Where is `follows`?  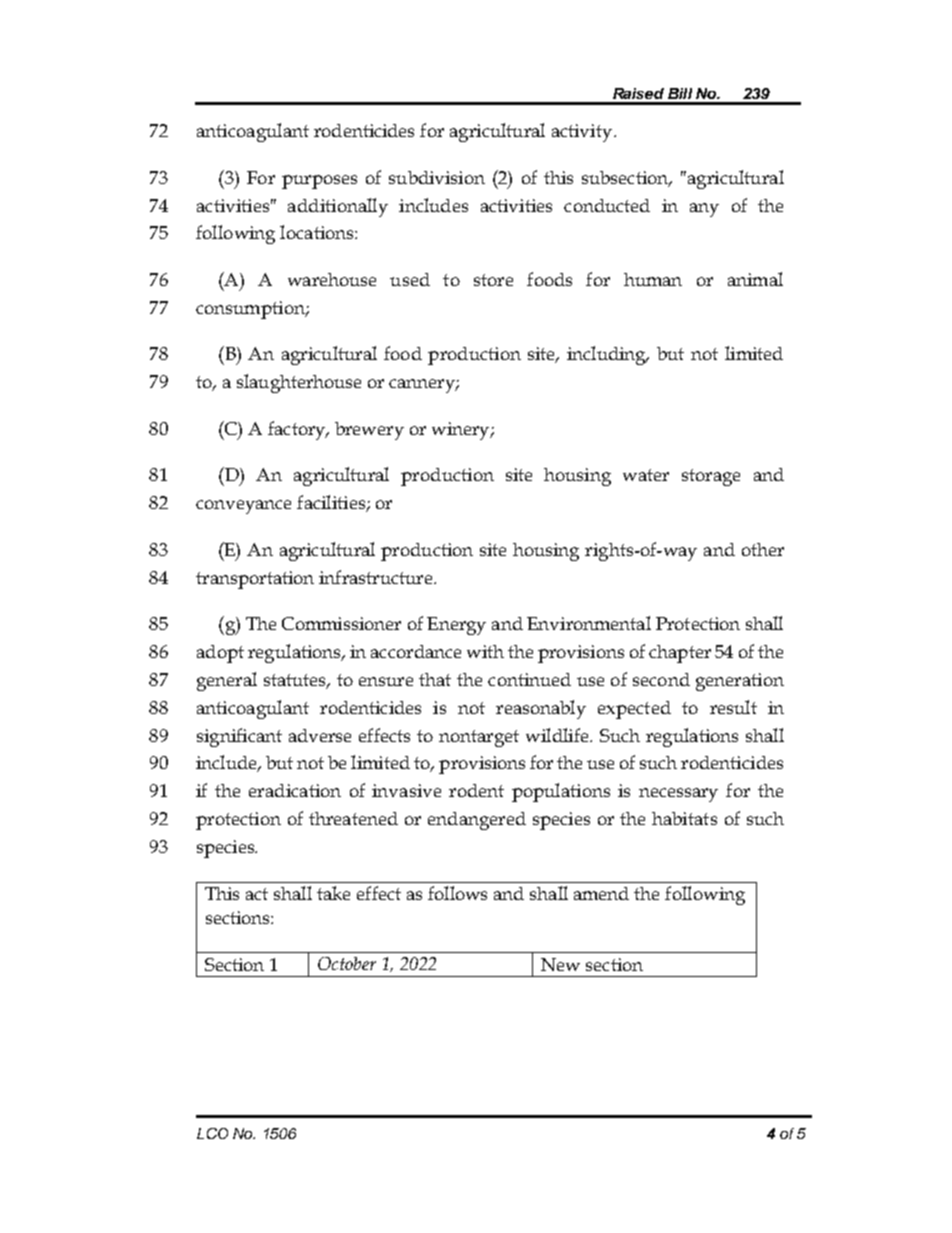
follows is located at coordinates (457, 893).
